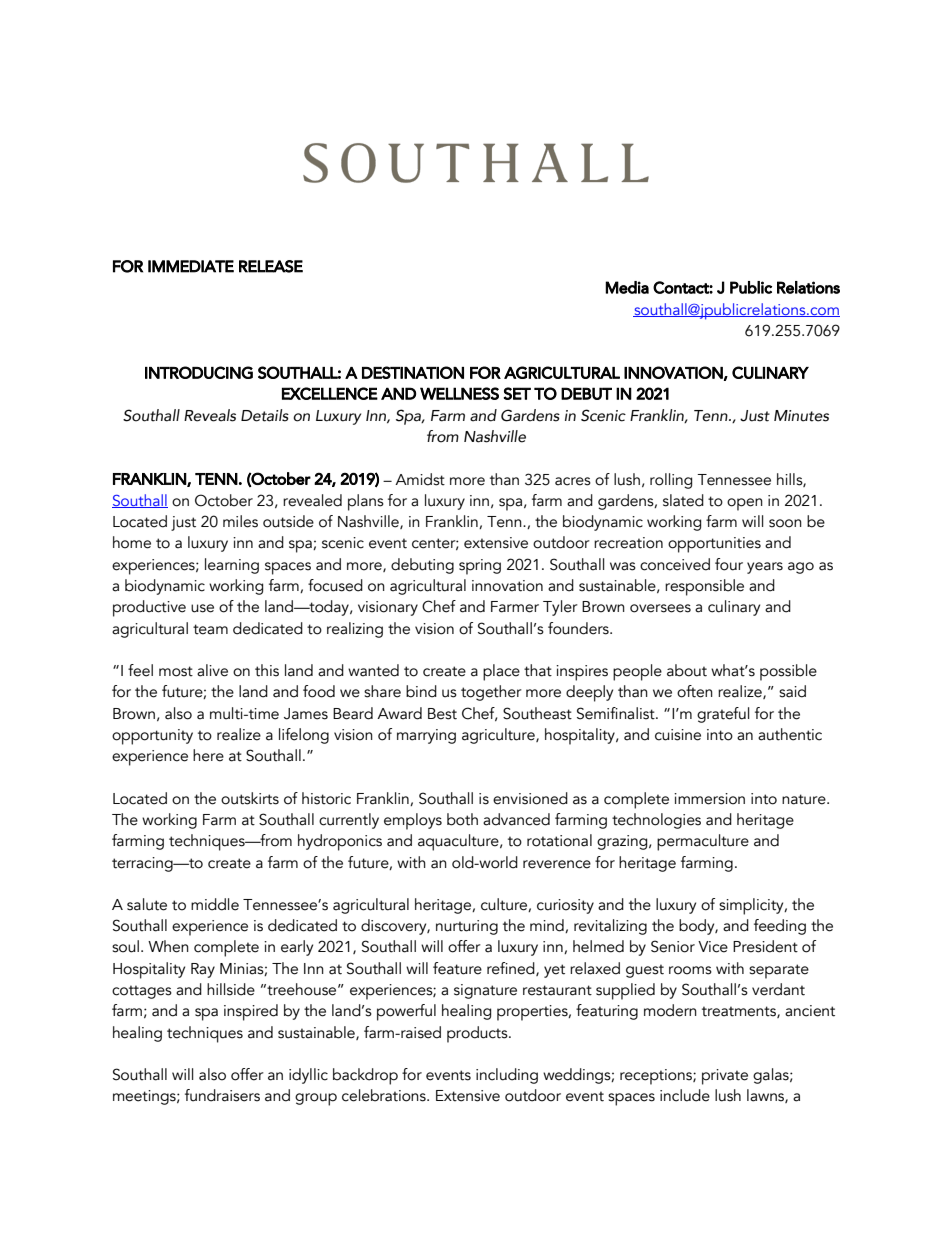 This screenshot has width=952, height=1233. What do you see at coordinates (222, 1095) in the screenshot?
I see `fundraisers` at bounding box center [222, 1095].
